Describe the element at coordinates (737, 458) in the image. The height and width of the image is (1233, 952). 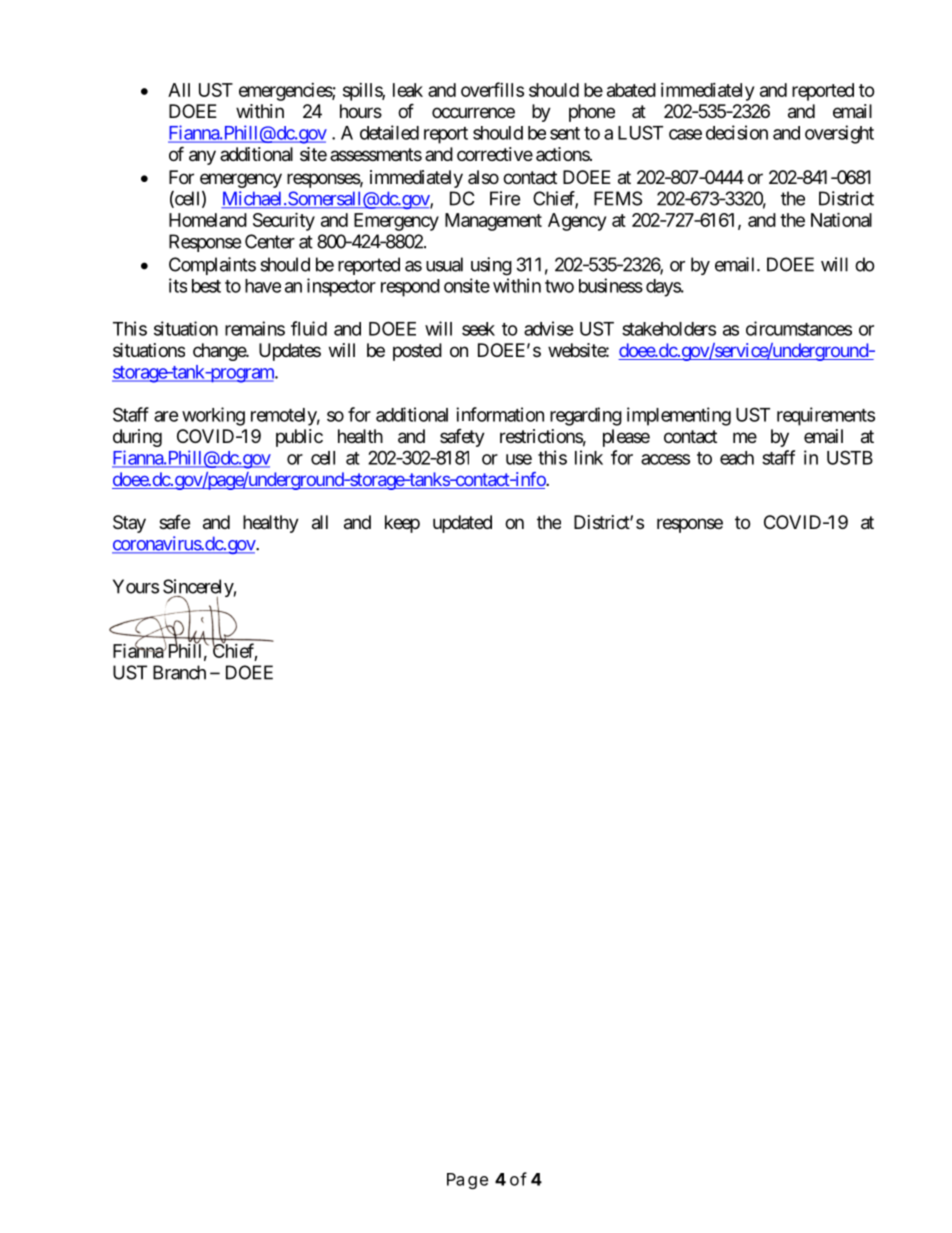
I see `each` at that location.
